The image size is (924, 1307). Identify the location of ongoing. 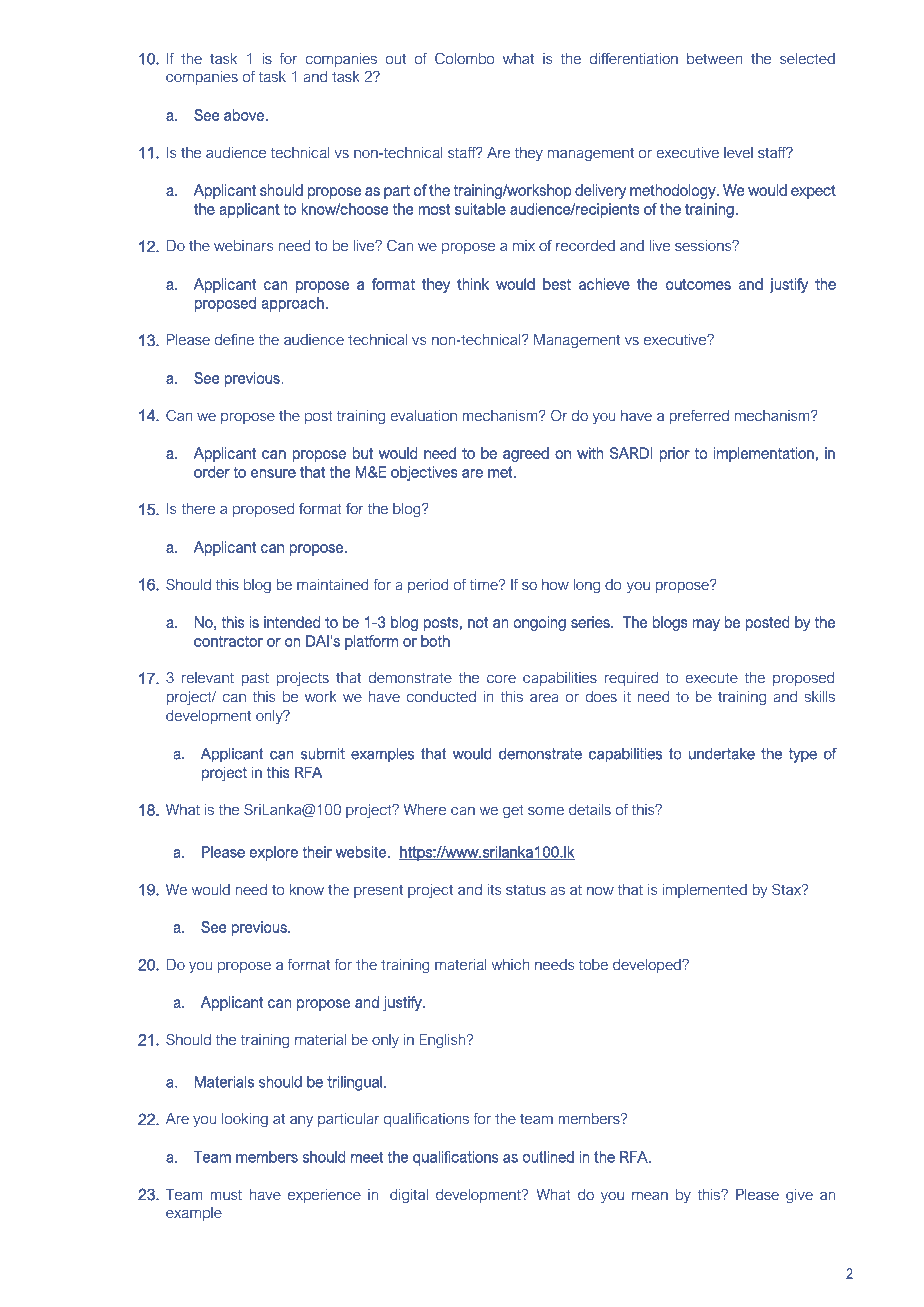
(539, 623).
